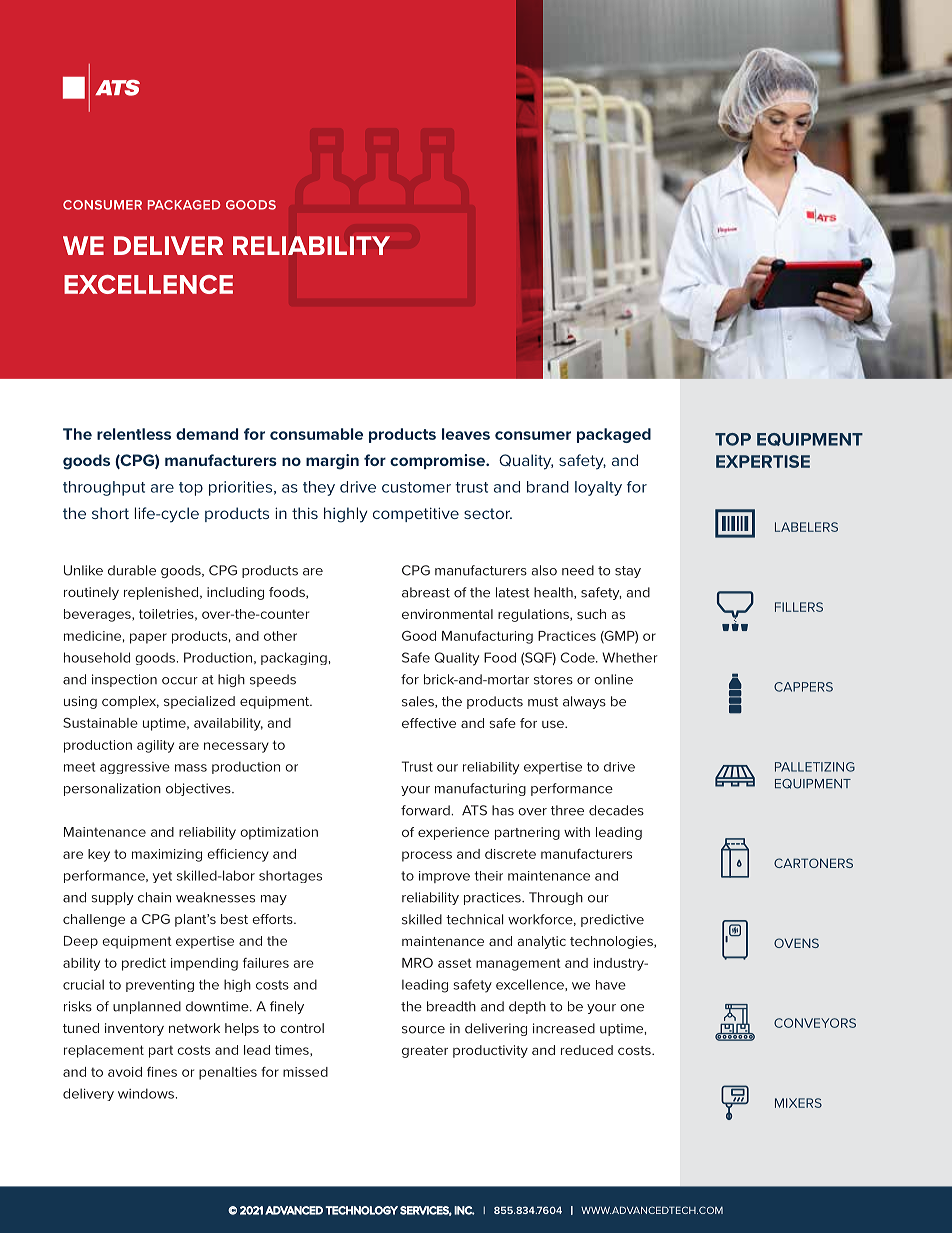 Image resolution: width=952 pixels, height=1233 pixels. What do you see at coordinates (419, 702) in the page?
I see `sales` at bounding box center [419, 702].
